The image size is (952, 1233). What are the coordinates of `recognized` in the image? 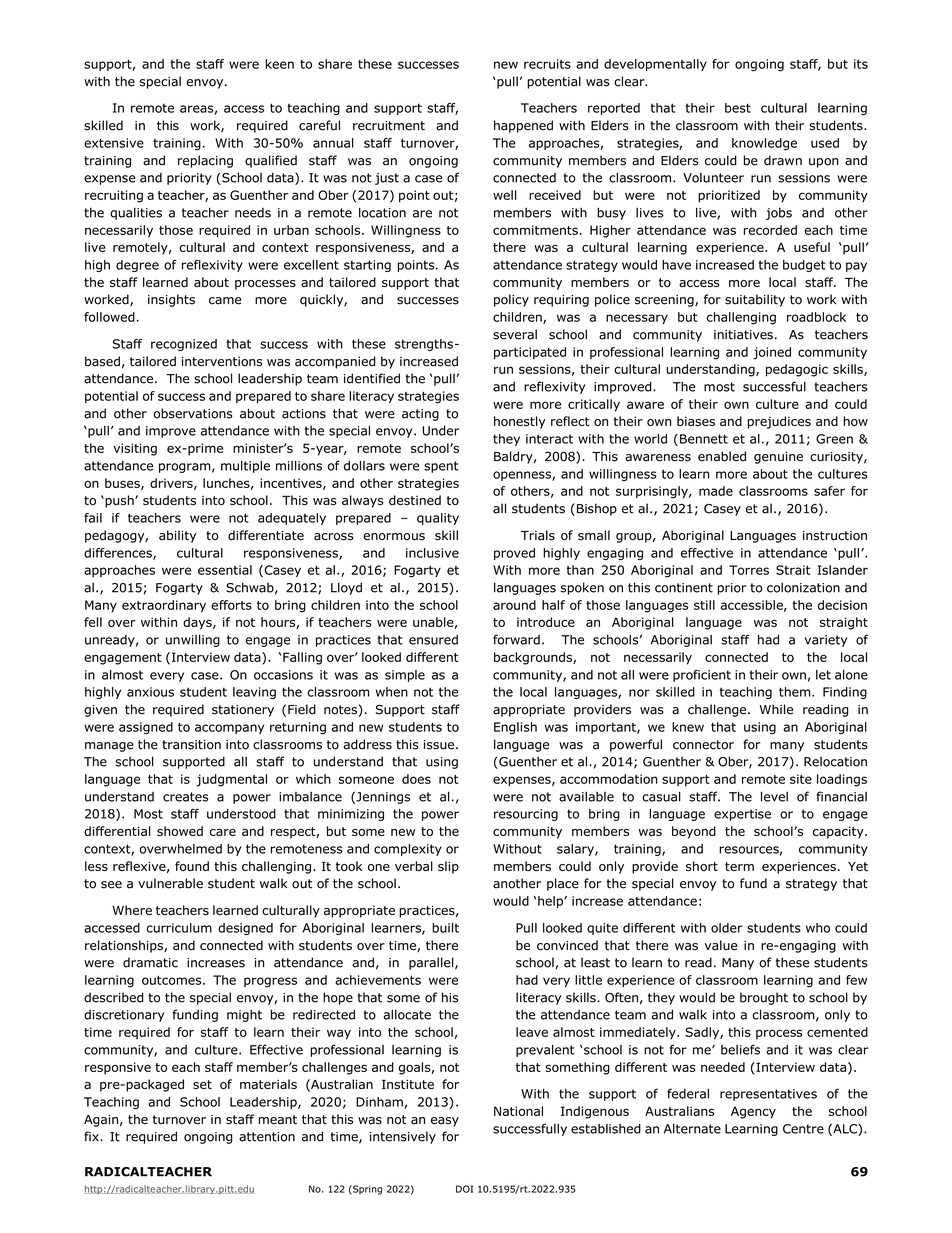 It's located at (184, 345).
